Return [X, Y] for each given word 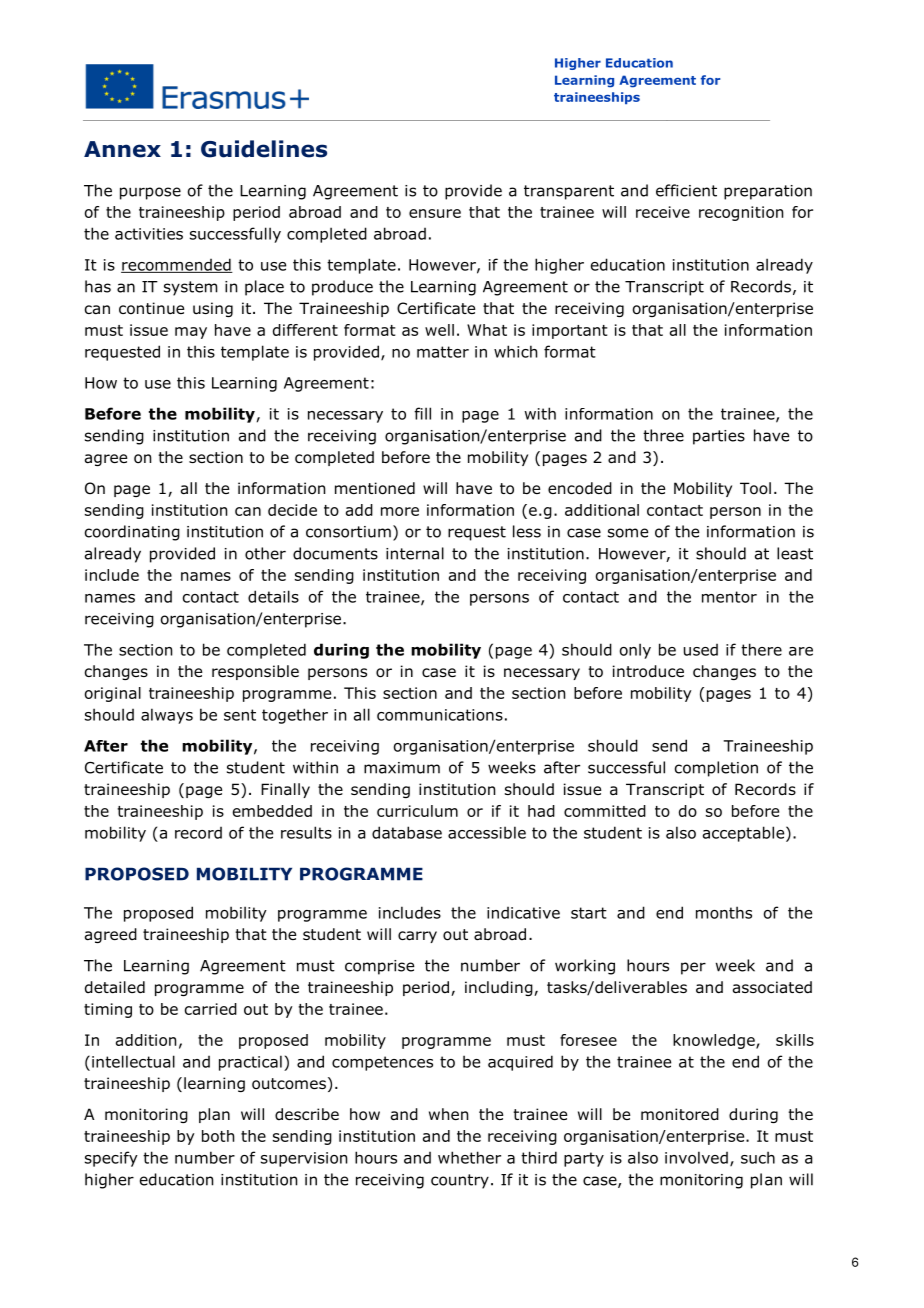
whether [469, 1157]
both [218, 1136]
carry [417, 937]
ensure [435, 213]
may [191, 333]
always [167, 716]
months [724, 912]
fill [422, 413]
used [701, 650]
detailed [115, 987]
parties [719, 437]
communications [440, 715]
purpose [150, 193]
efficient [686, 190]
